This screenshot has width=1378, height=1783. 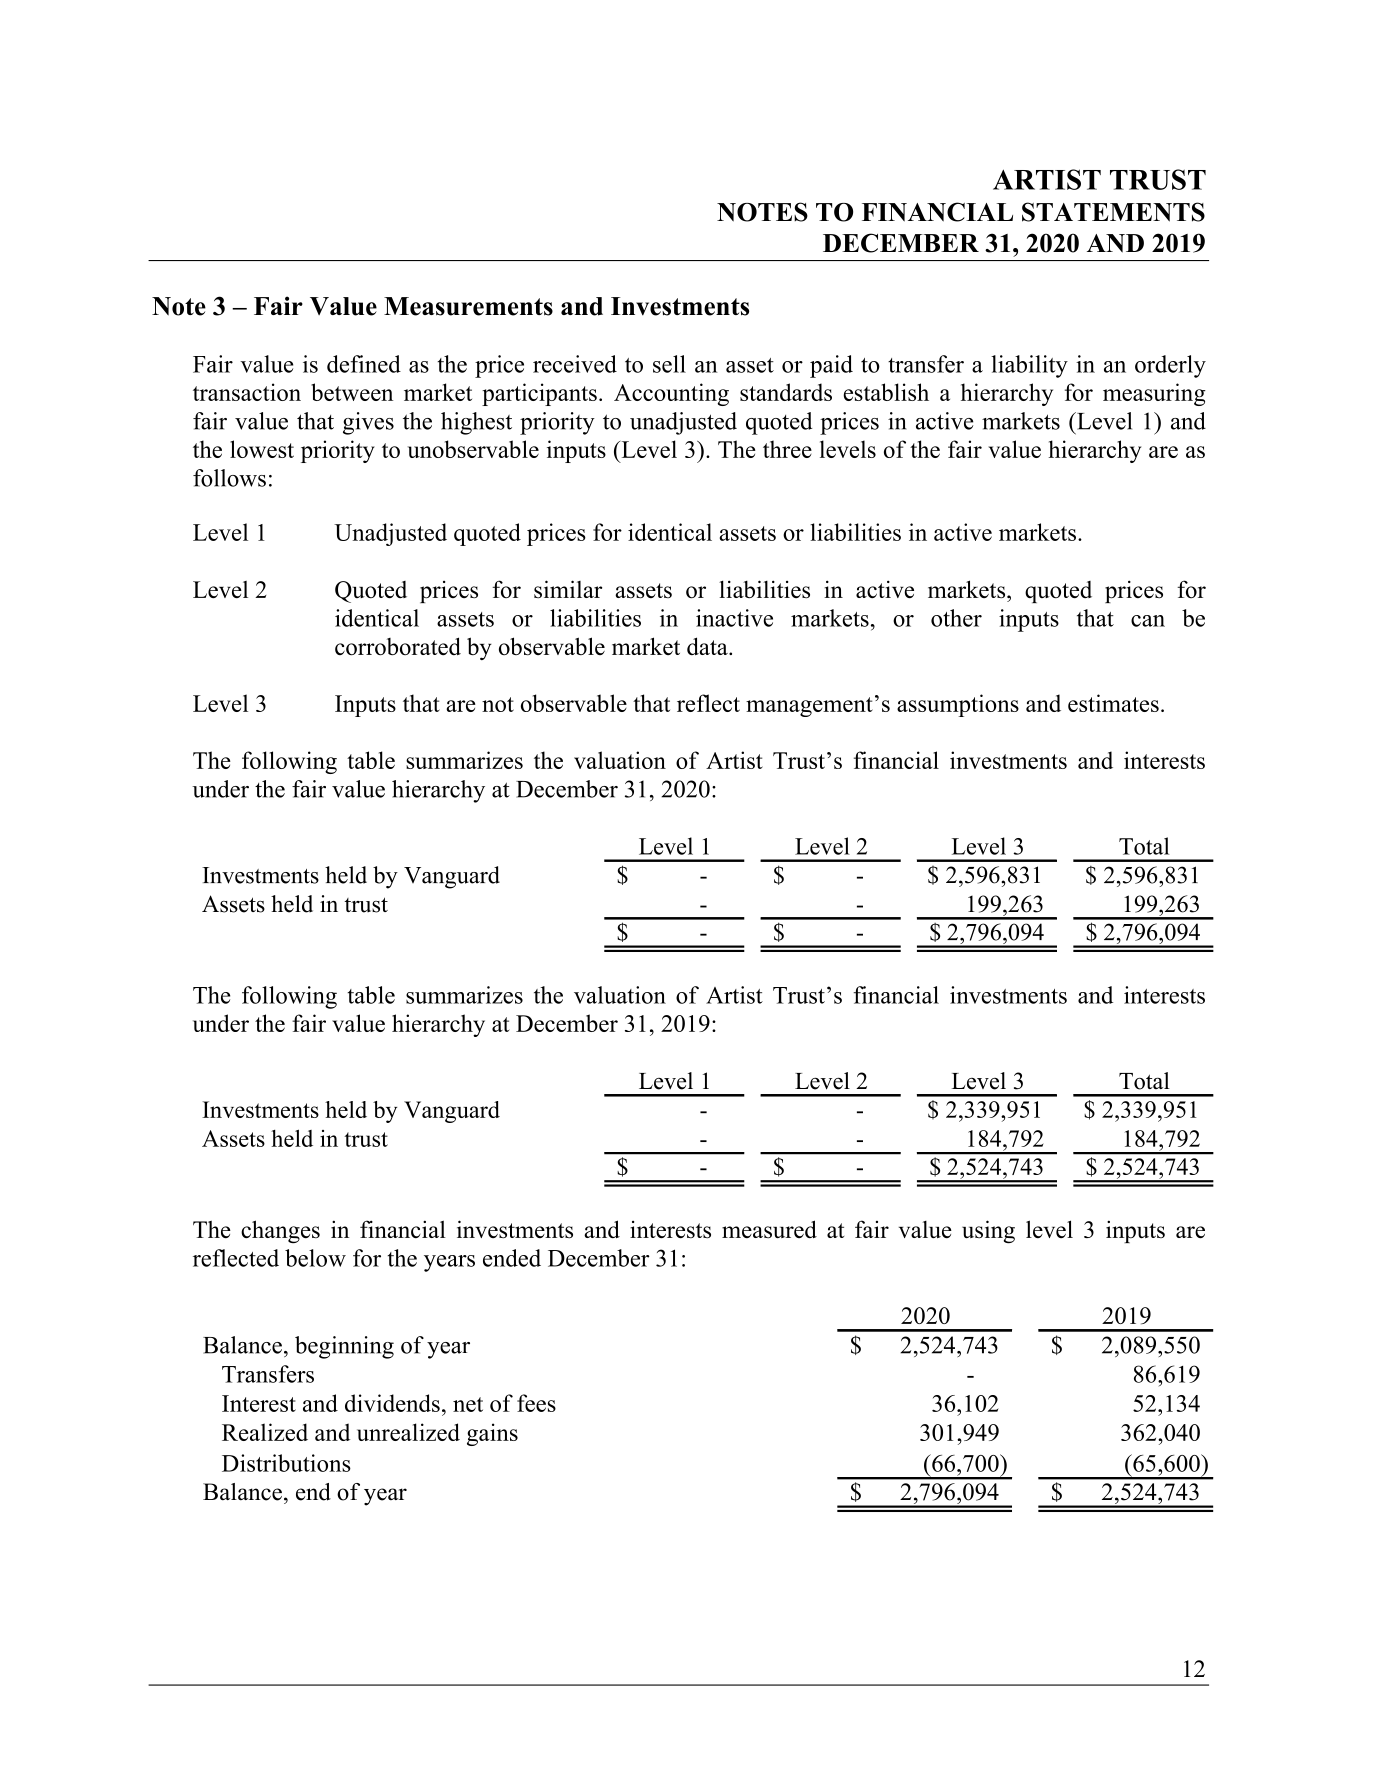 I want to click on Measurements, so click(x=468, y=306).
